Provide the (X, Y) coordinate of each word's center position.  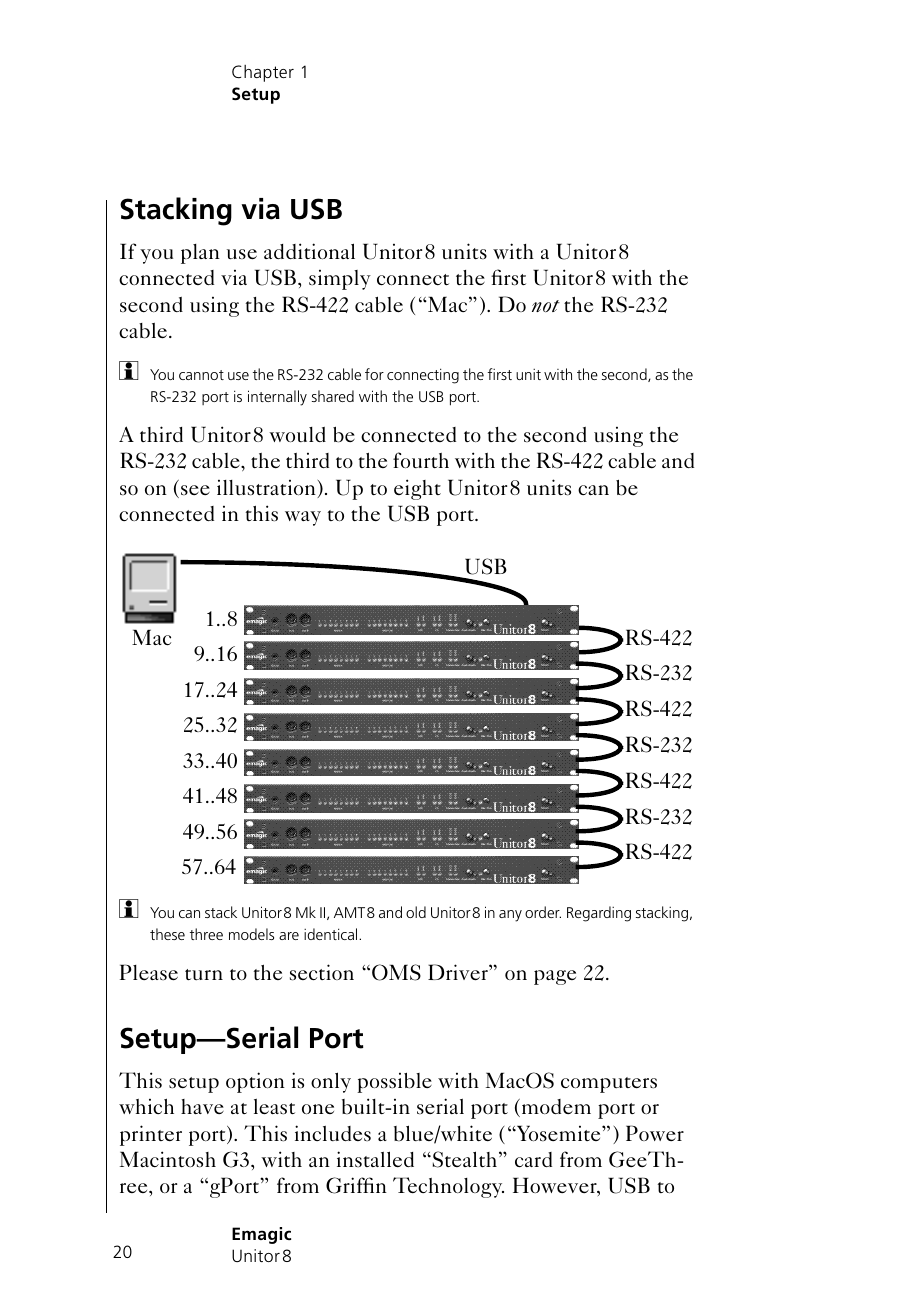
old (416, 912)
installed (375, 1159)
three (206, 934)
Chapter (263, 73)
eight (417, 489)
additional (309, 251)
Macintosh (168, 1159)
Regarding (599, 914)
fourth (421, 460)
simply (340, 280)
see (195, 490)
